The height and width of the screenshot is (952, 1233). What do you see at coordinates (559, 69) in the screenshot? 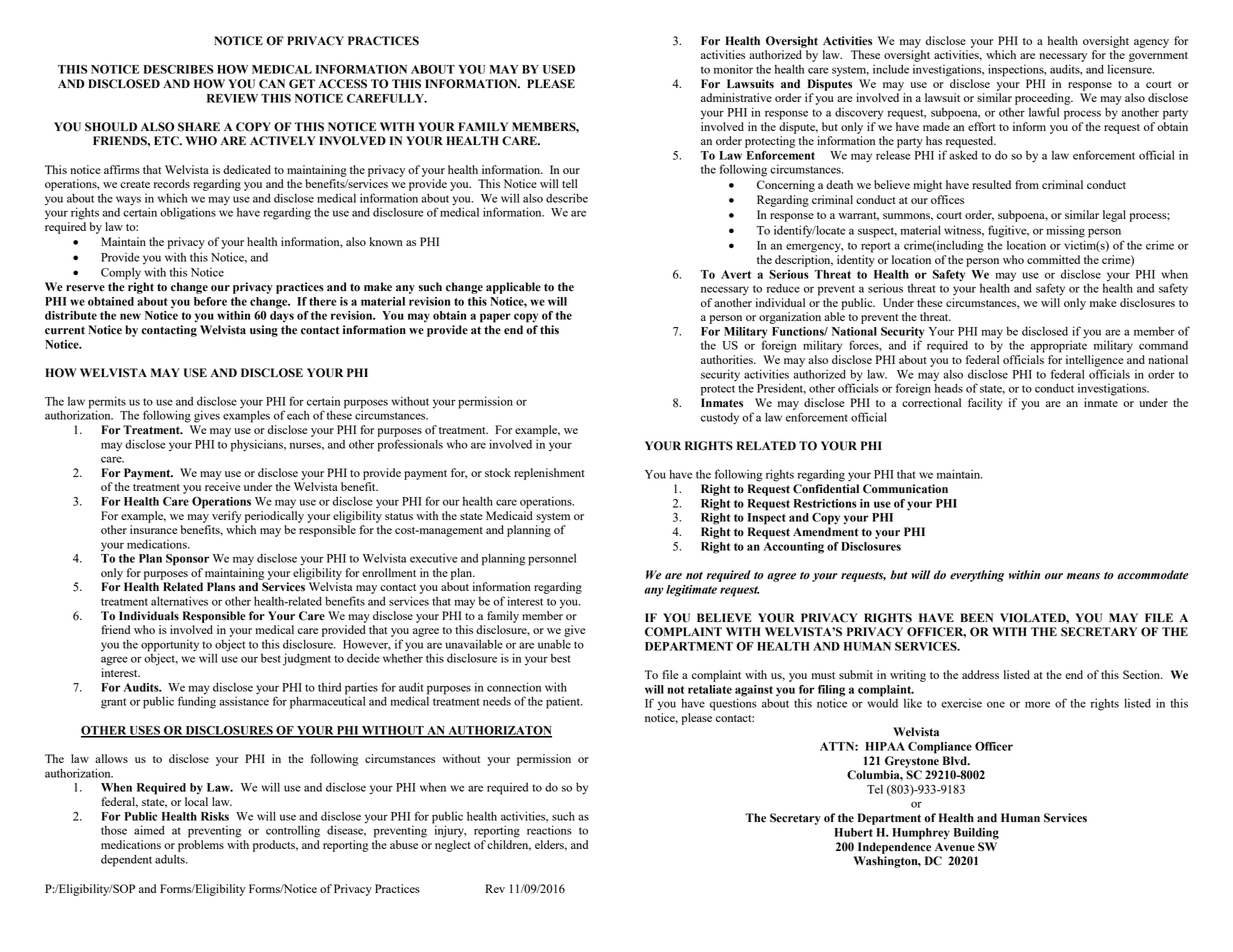
I see `USED` at bounding box center [559, 69].
